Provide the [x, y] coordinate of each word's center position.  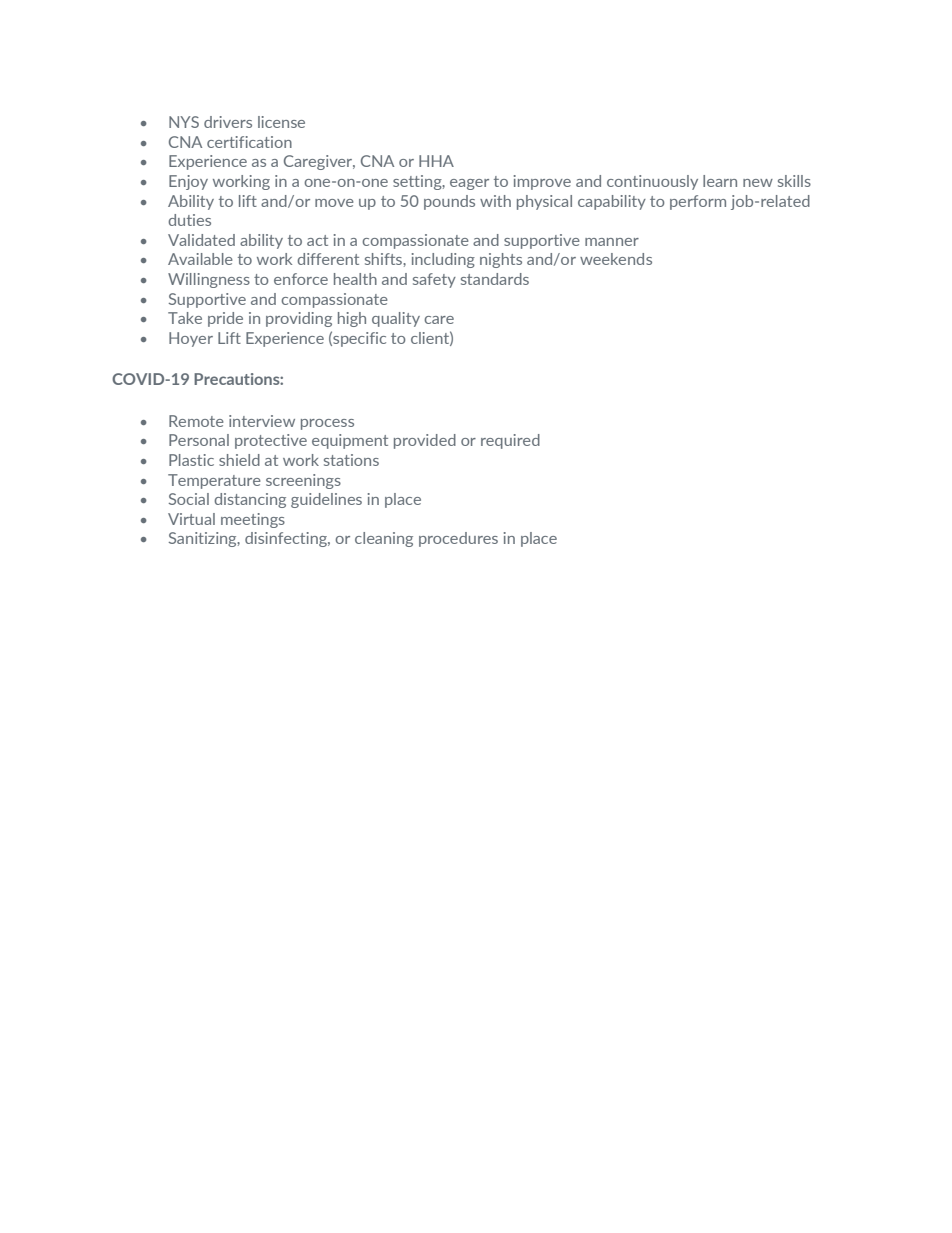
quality [396, 319]
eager [469, 184]
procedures [458, 539]
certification [249, 142]
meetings [253, 520]
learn [720, 181]
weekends [616, 259]
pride [225, 319]
